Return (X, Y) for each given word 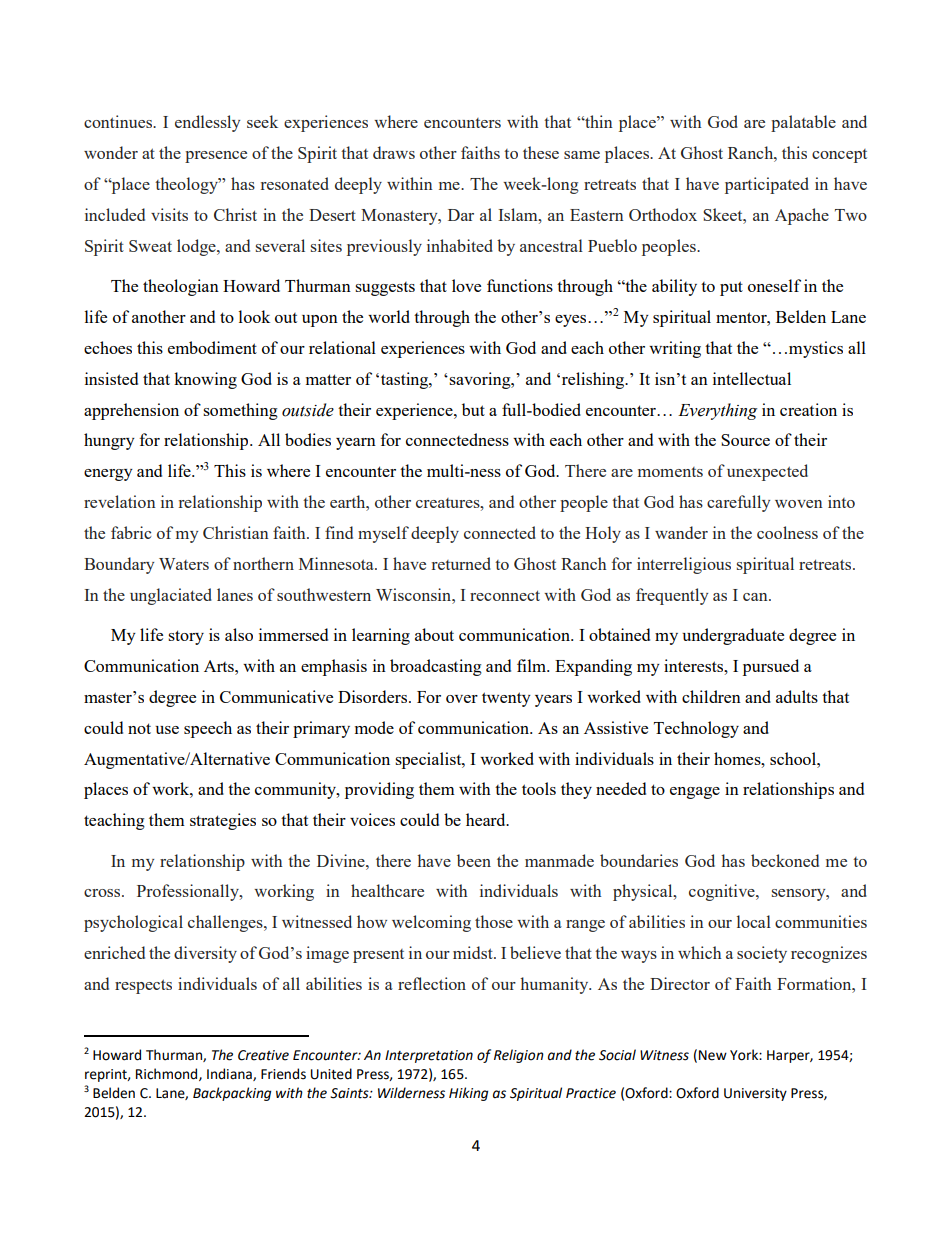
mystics (816, 349)
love (466, 285)
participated (767, 185)
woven (799, 504)
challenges (226, 923)
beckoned (785, 860)
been (474, 860)
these (541, 152)
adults (797, 696)
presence (216, 157)
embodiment (212, 347)
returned (461, 563)
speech (208, 729)
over (462, 699)
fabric (131, 532)
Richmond (168, 1074)
